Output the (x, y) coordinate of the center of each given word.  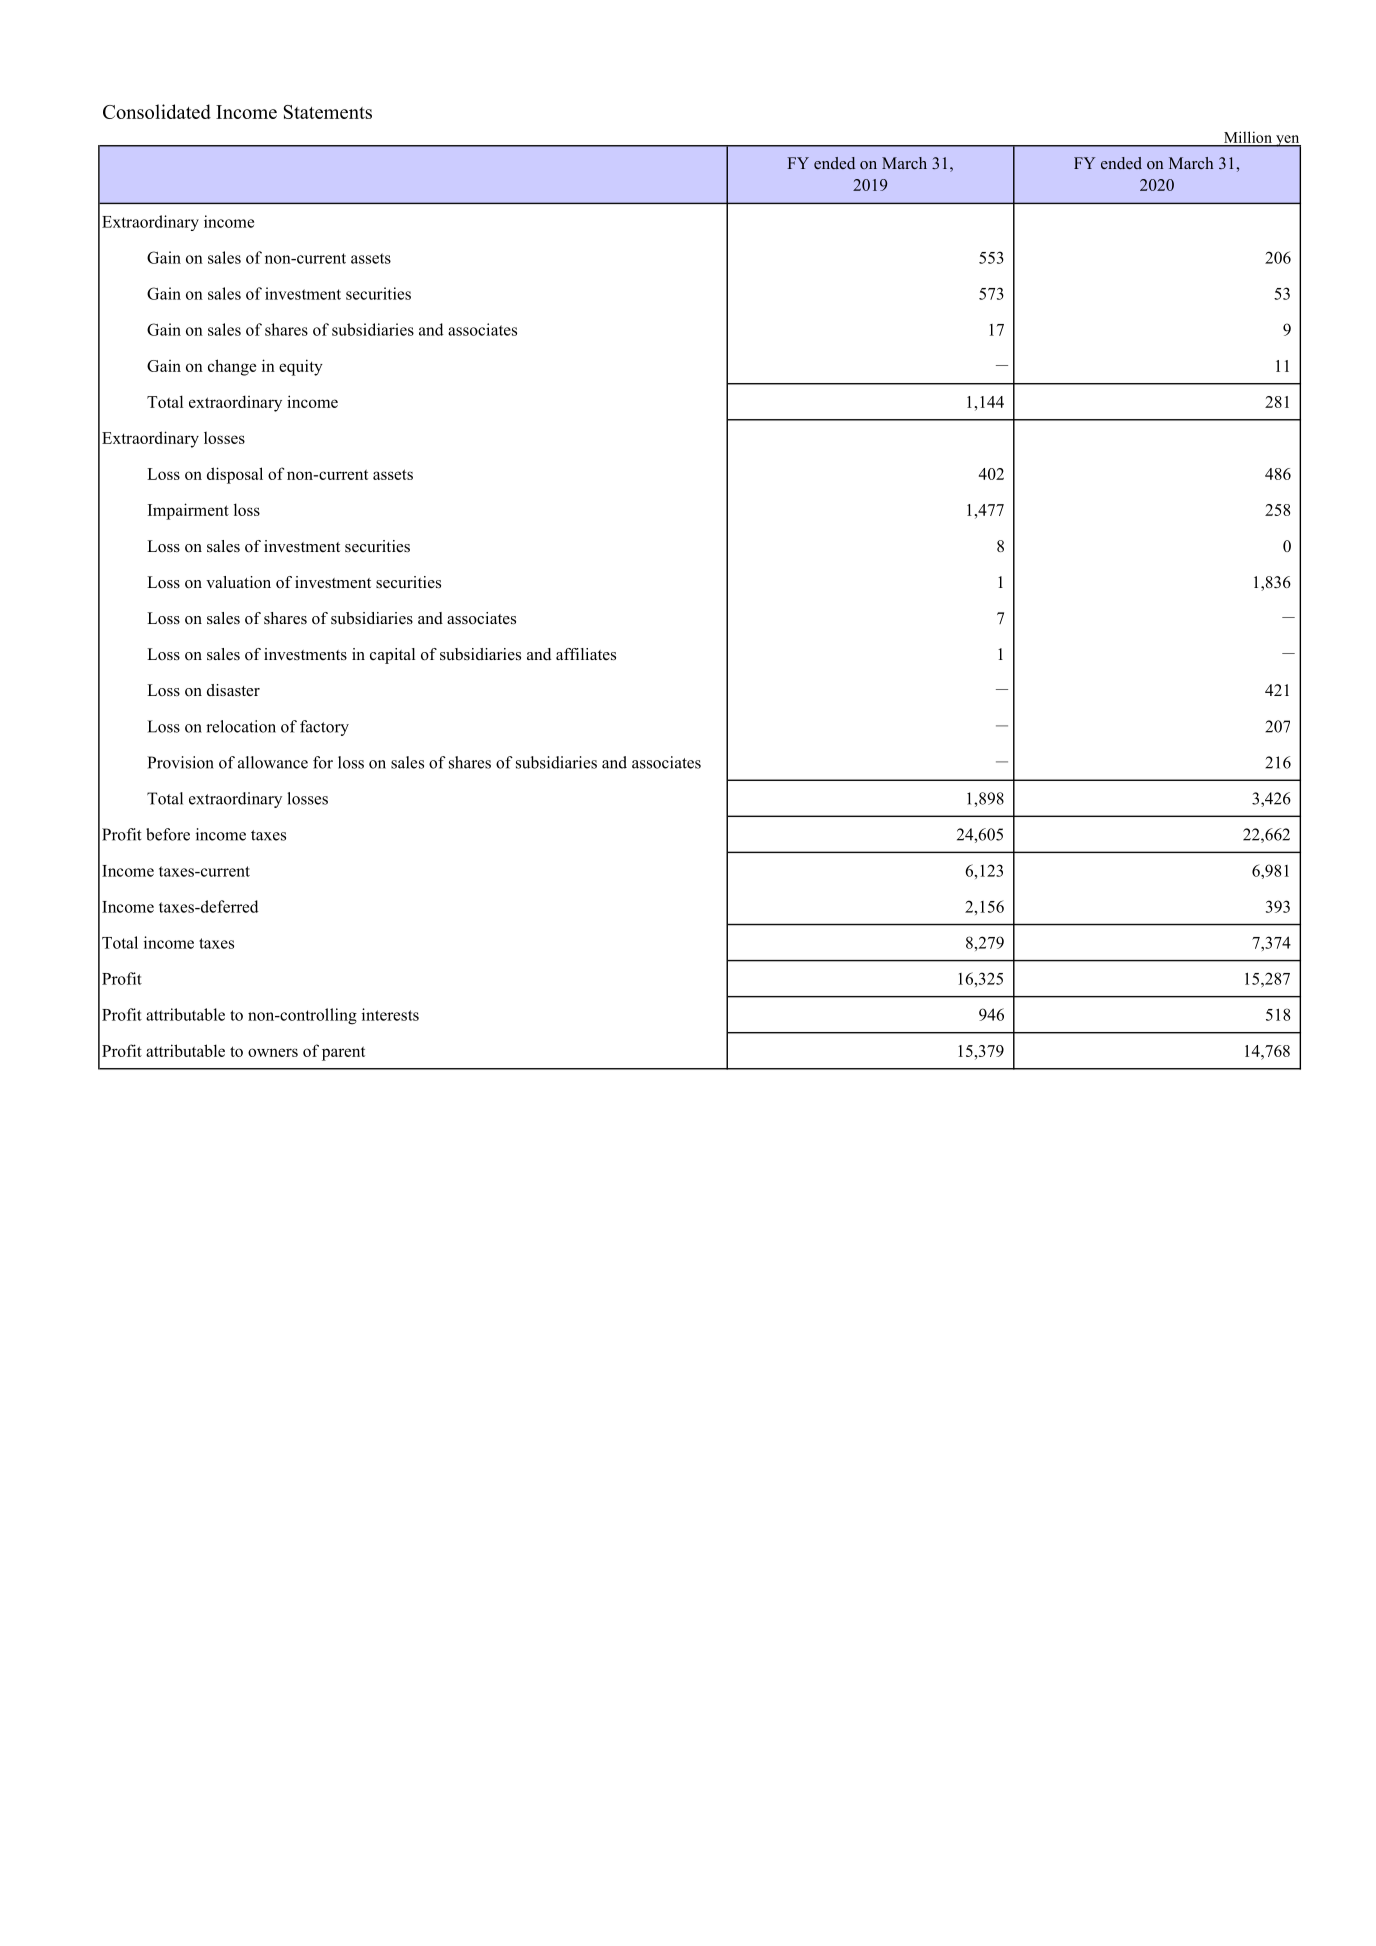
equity (301, 367)
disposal (235, 475)
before (168, 834)
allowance (273, 762)
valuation (238, 582)
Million (1247, 138)
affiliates (586, 654)
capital (392, 656)
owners (273, 1052)
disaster (233, 690)
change (232, 367)
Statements (327, 112)
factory (324, 728)
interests (390, 1014)
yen (1287, 142)
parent (343, 1053)
